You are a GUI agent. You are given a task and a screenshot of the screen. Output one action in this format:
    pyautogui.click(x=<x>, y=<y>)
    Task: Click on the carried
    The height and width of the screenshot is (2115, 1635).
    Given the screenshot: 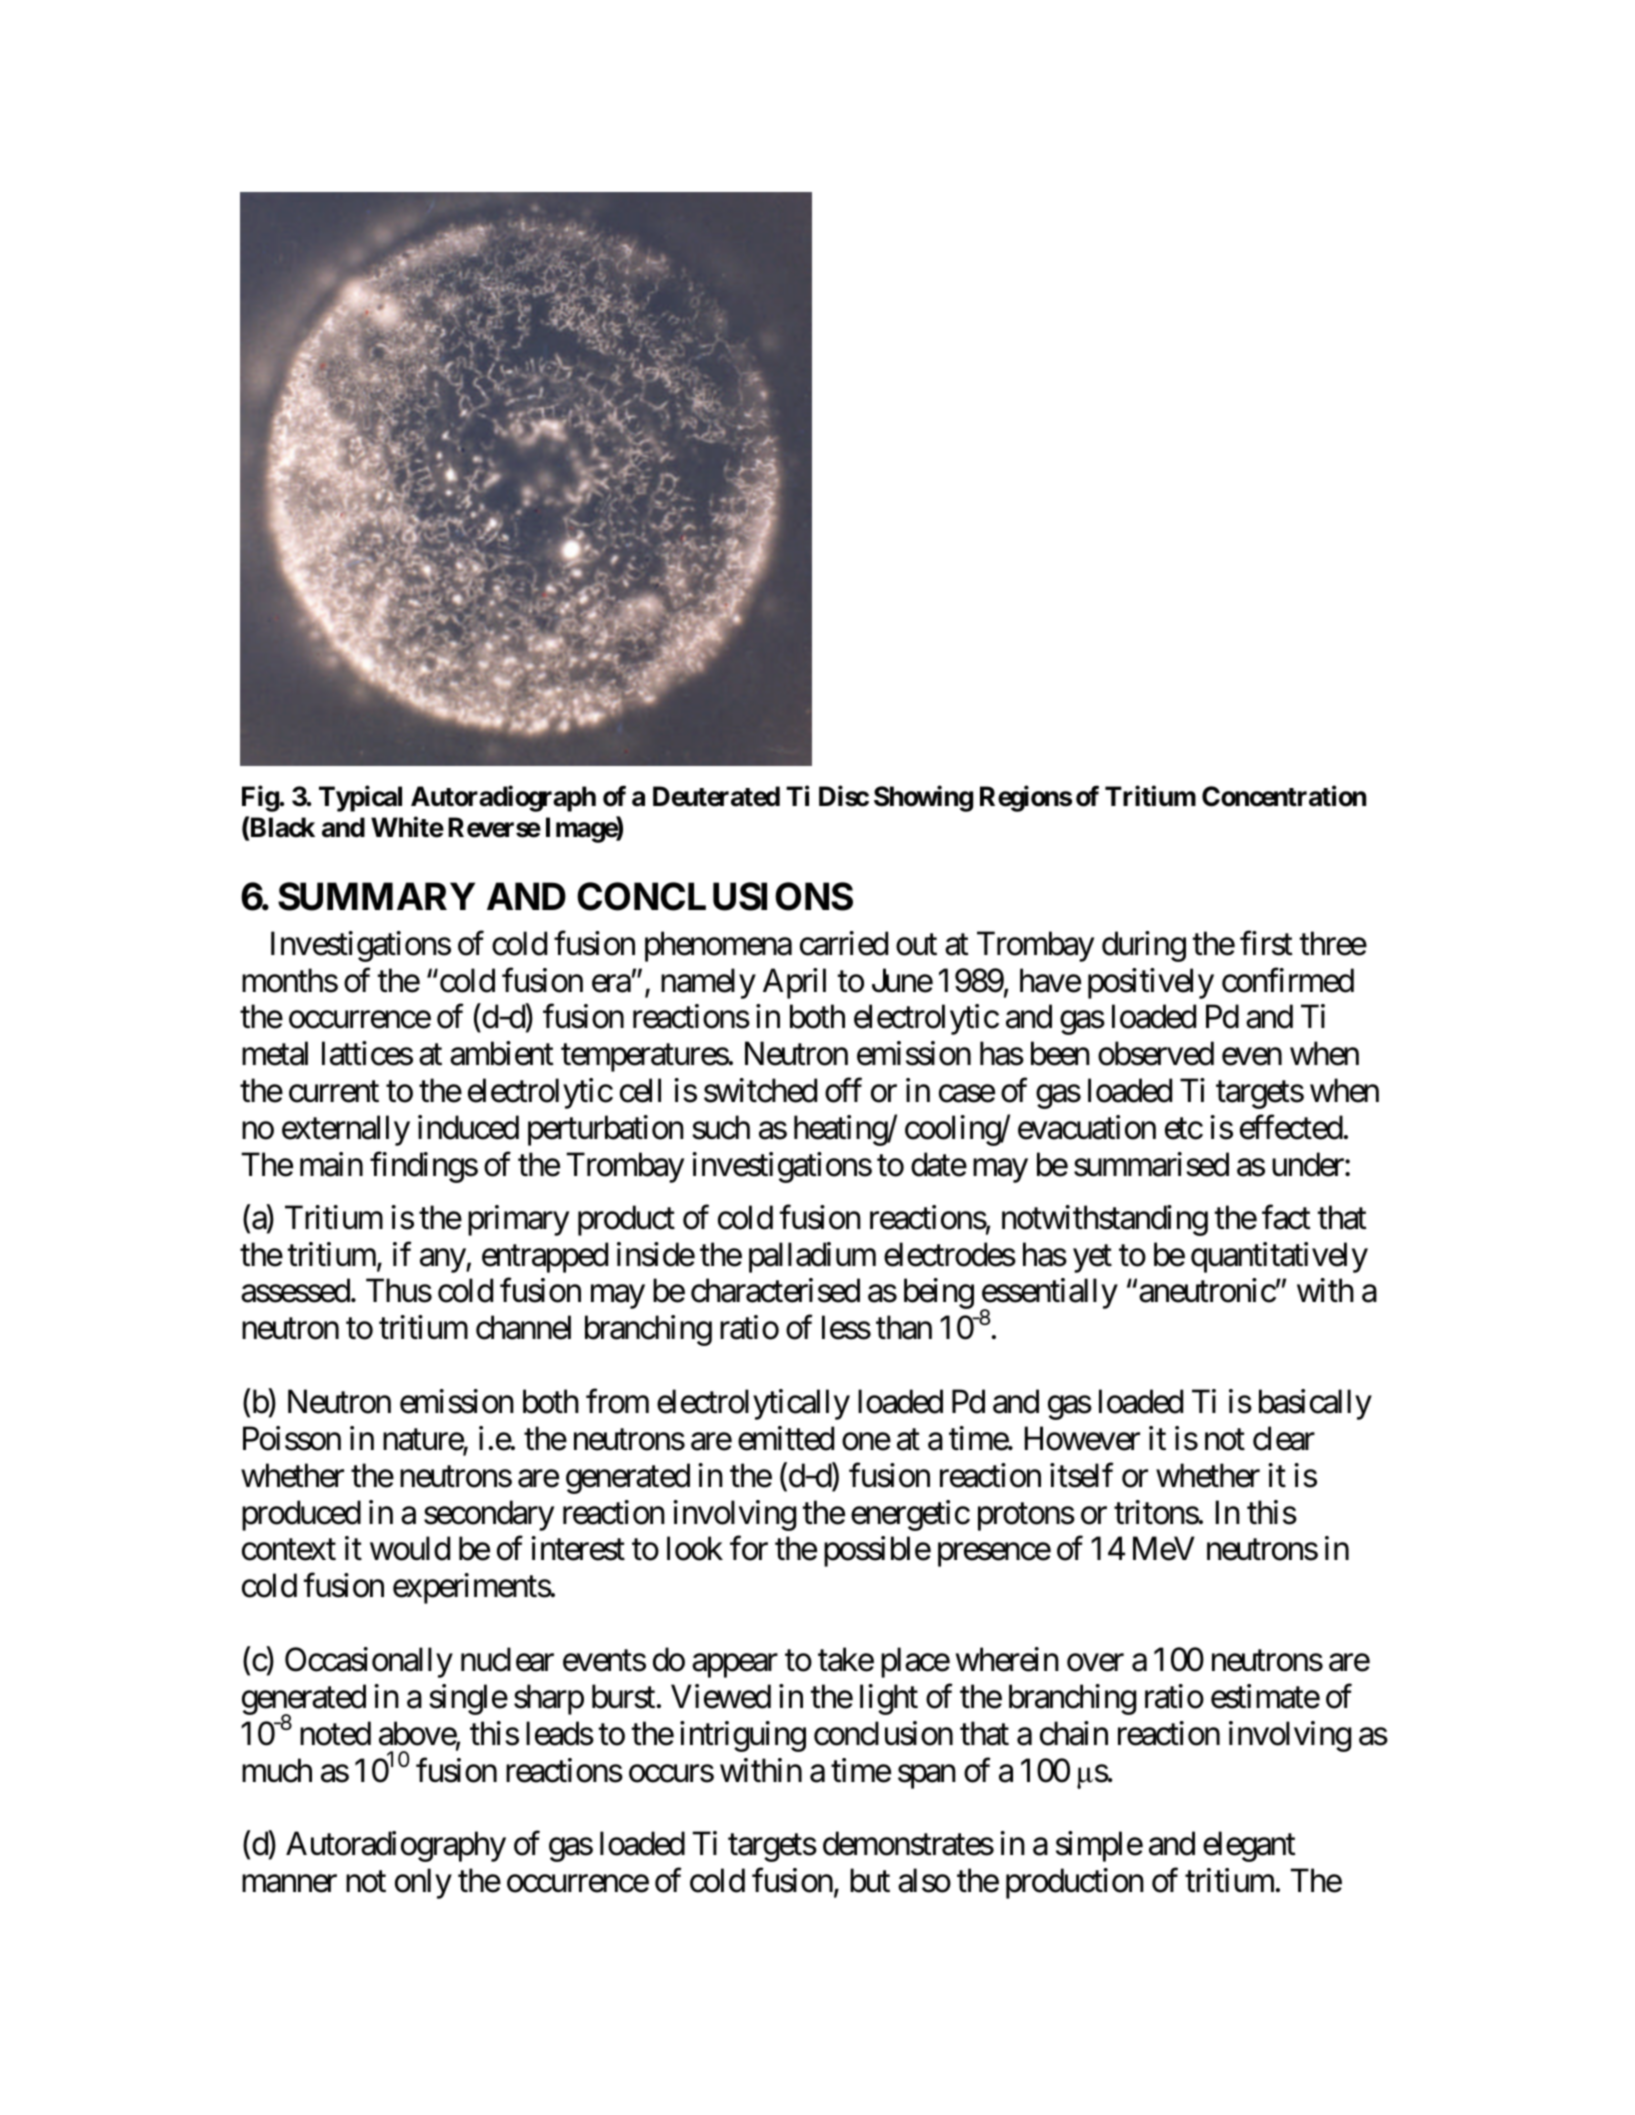 What is the action you would take?
    pyautogui.click(x=844, y=943)
